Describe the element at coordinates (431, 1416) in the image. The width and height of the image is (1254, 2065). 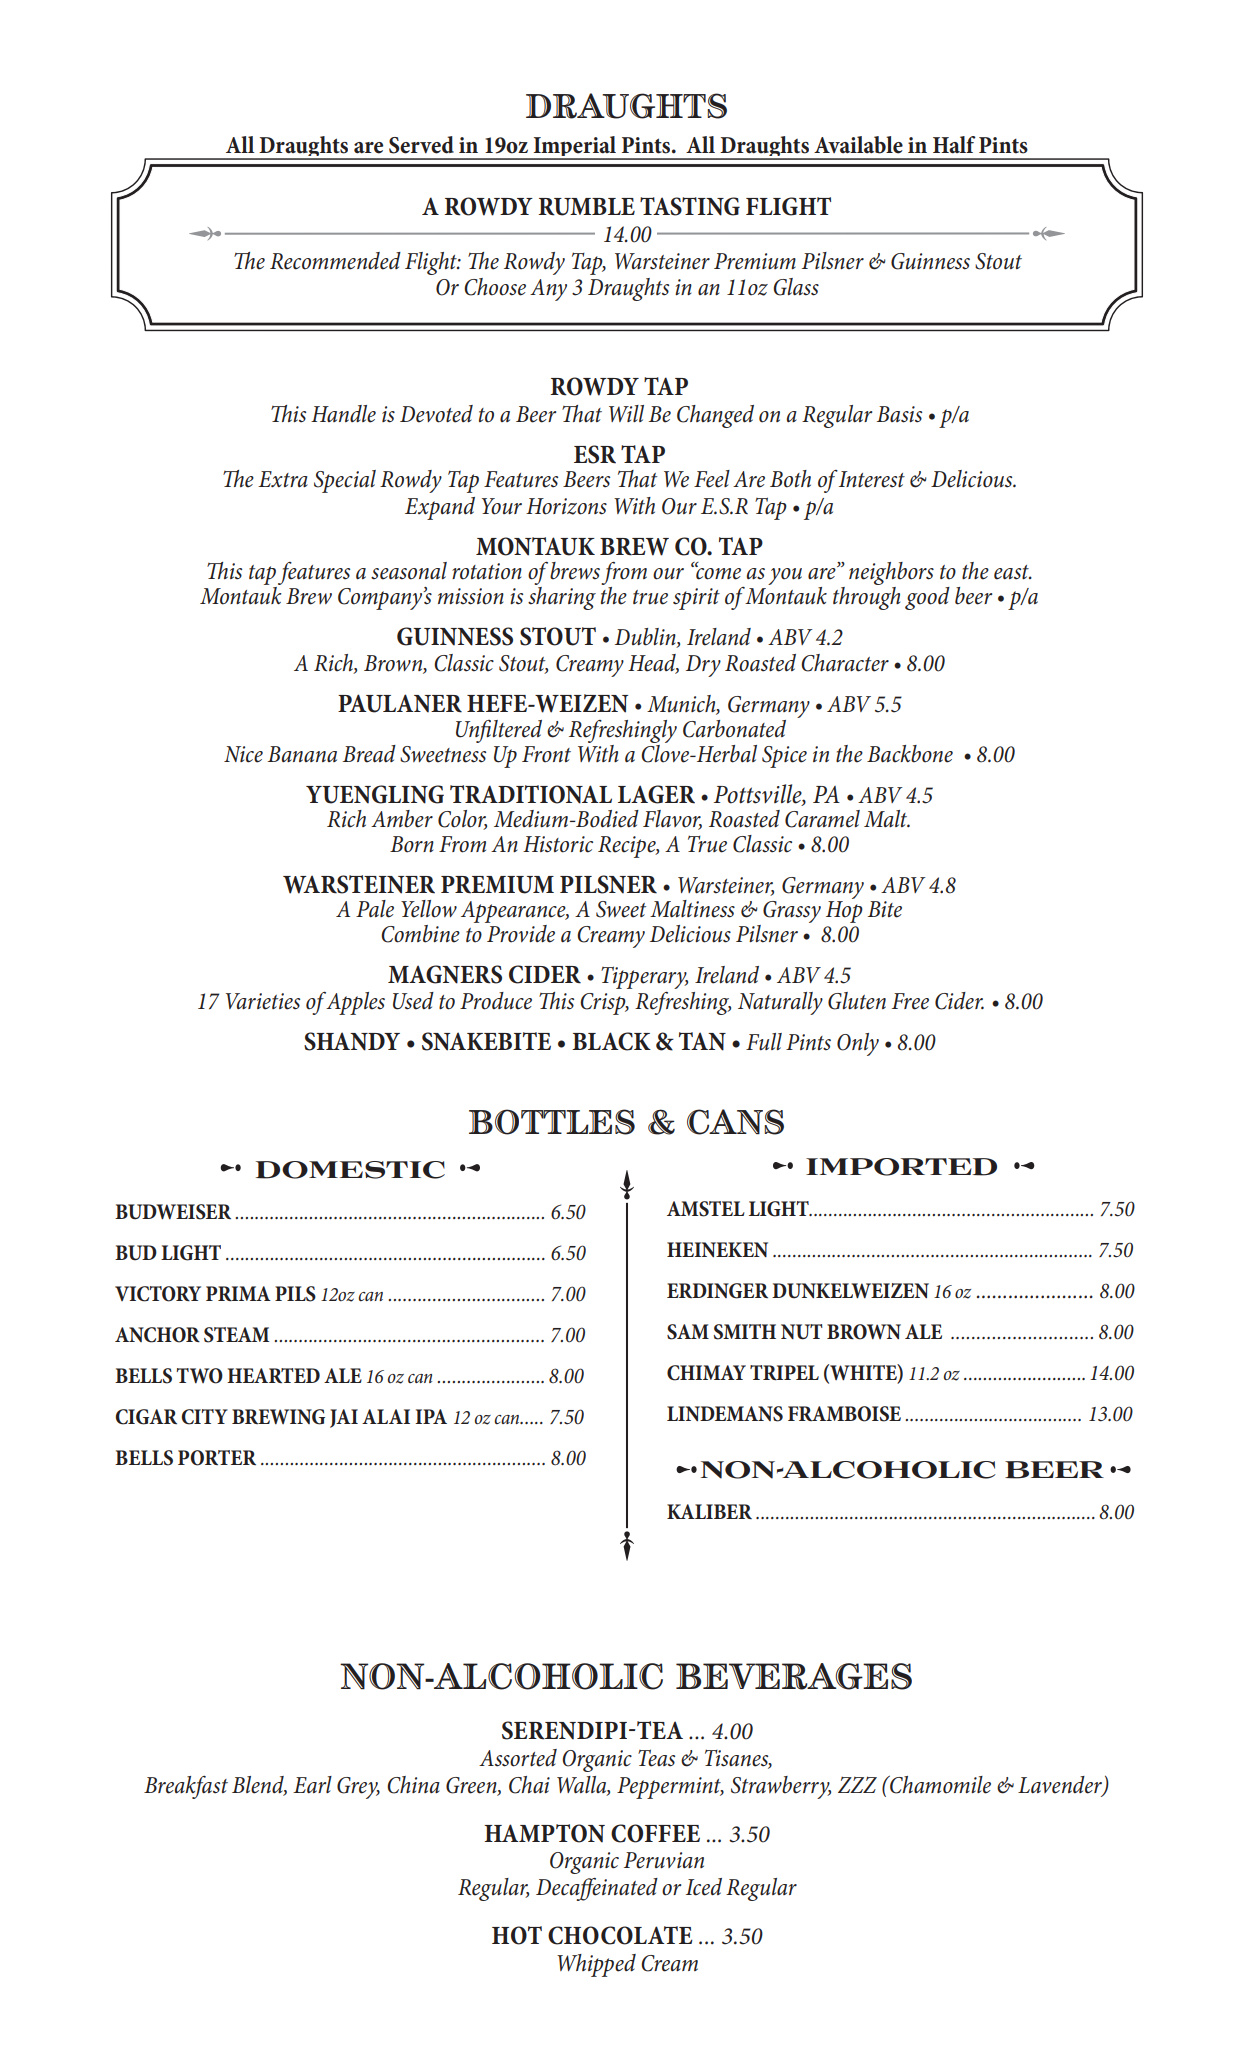
I see `IPA` at that location.
